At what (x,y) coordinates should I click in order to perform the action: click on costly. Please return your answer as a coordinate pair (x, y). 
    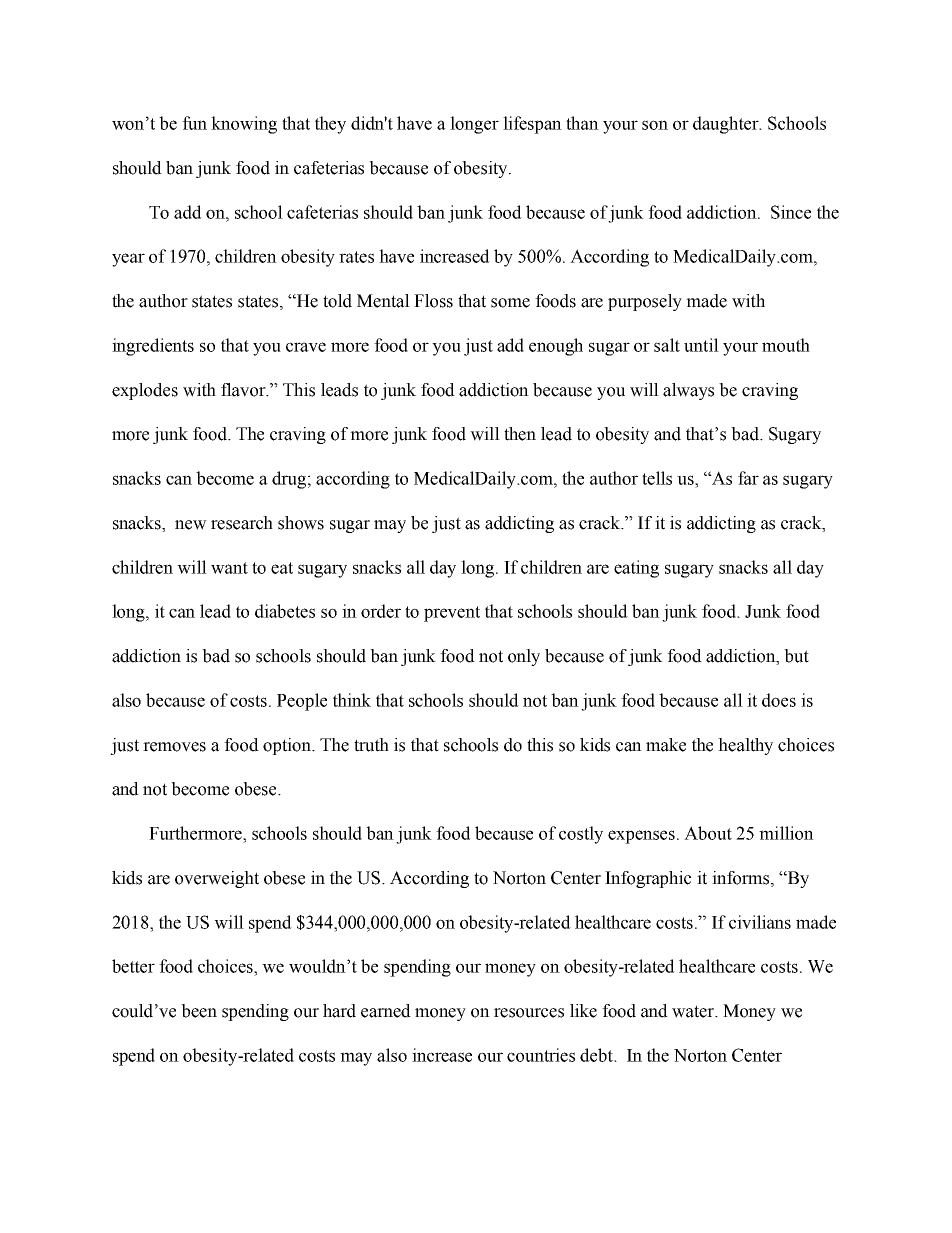
    Looking at the image, I should click on (581, 835).
